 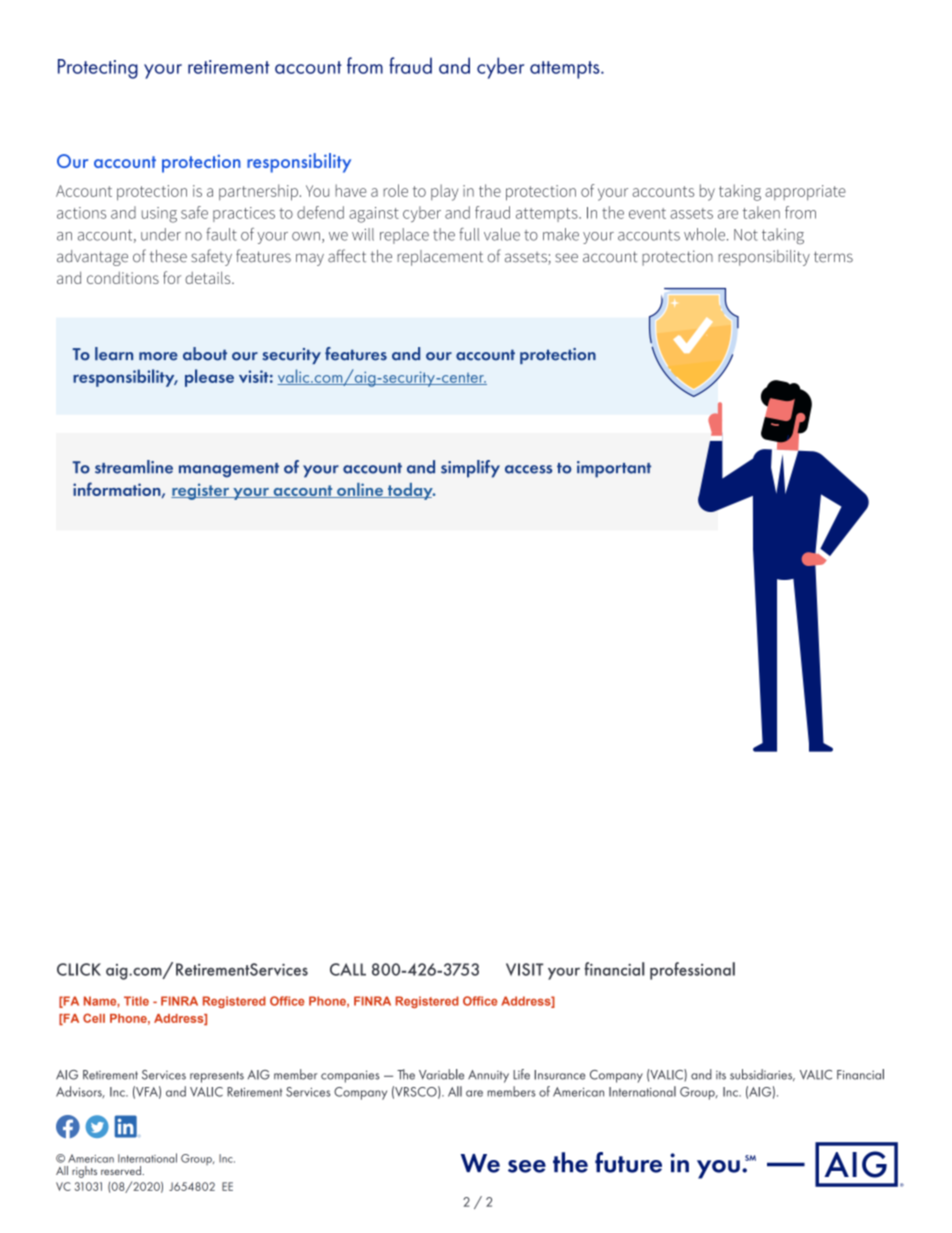 I want to click on play, so click(x=444, y=192).
